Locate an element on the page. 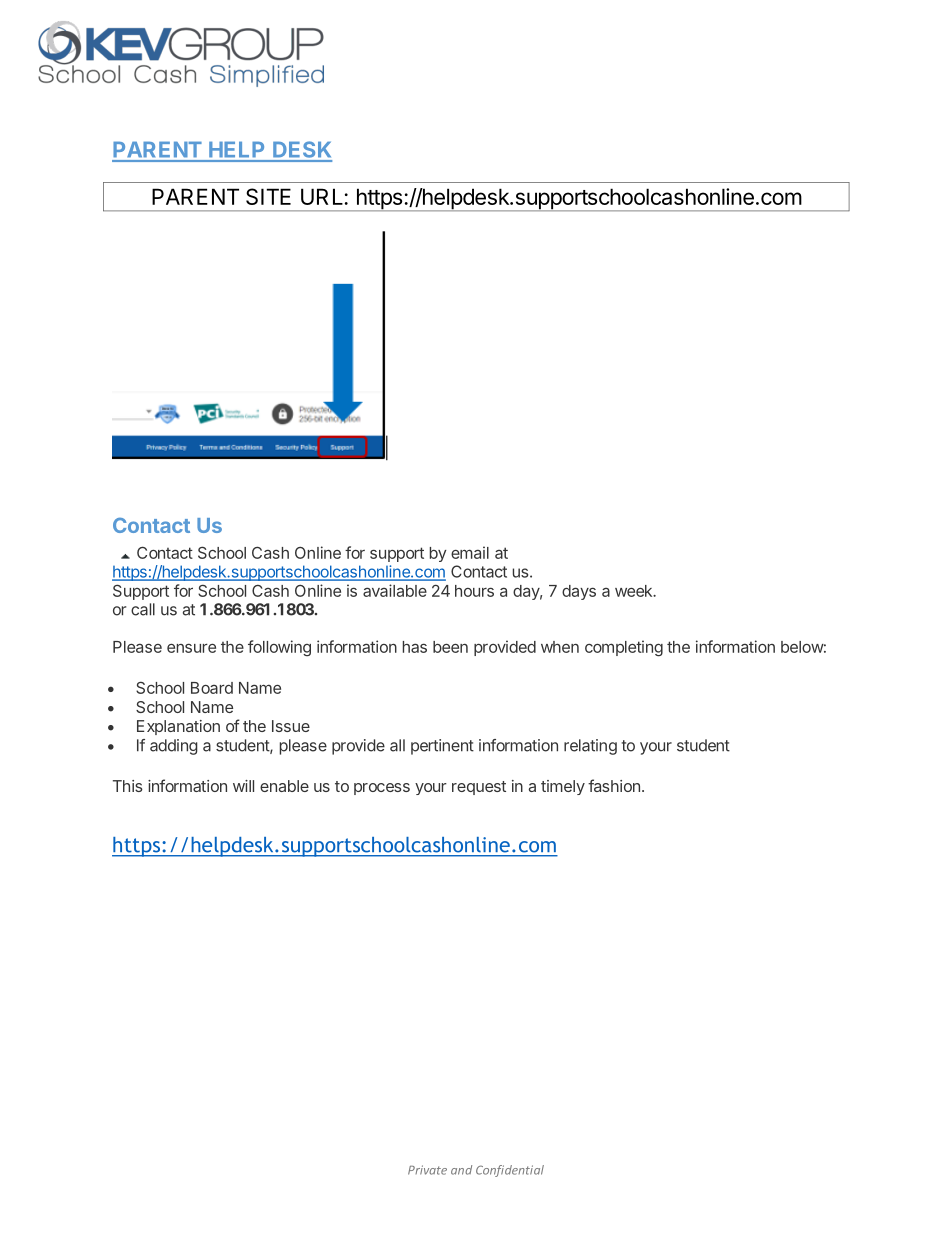  URL is located at coordinates (322, 196).
